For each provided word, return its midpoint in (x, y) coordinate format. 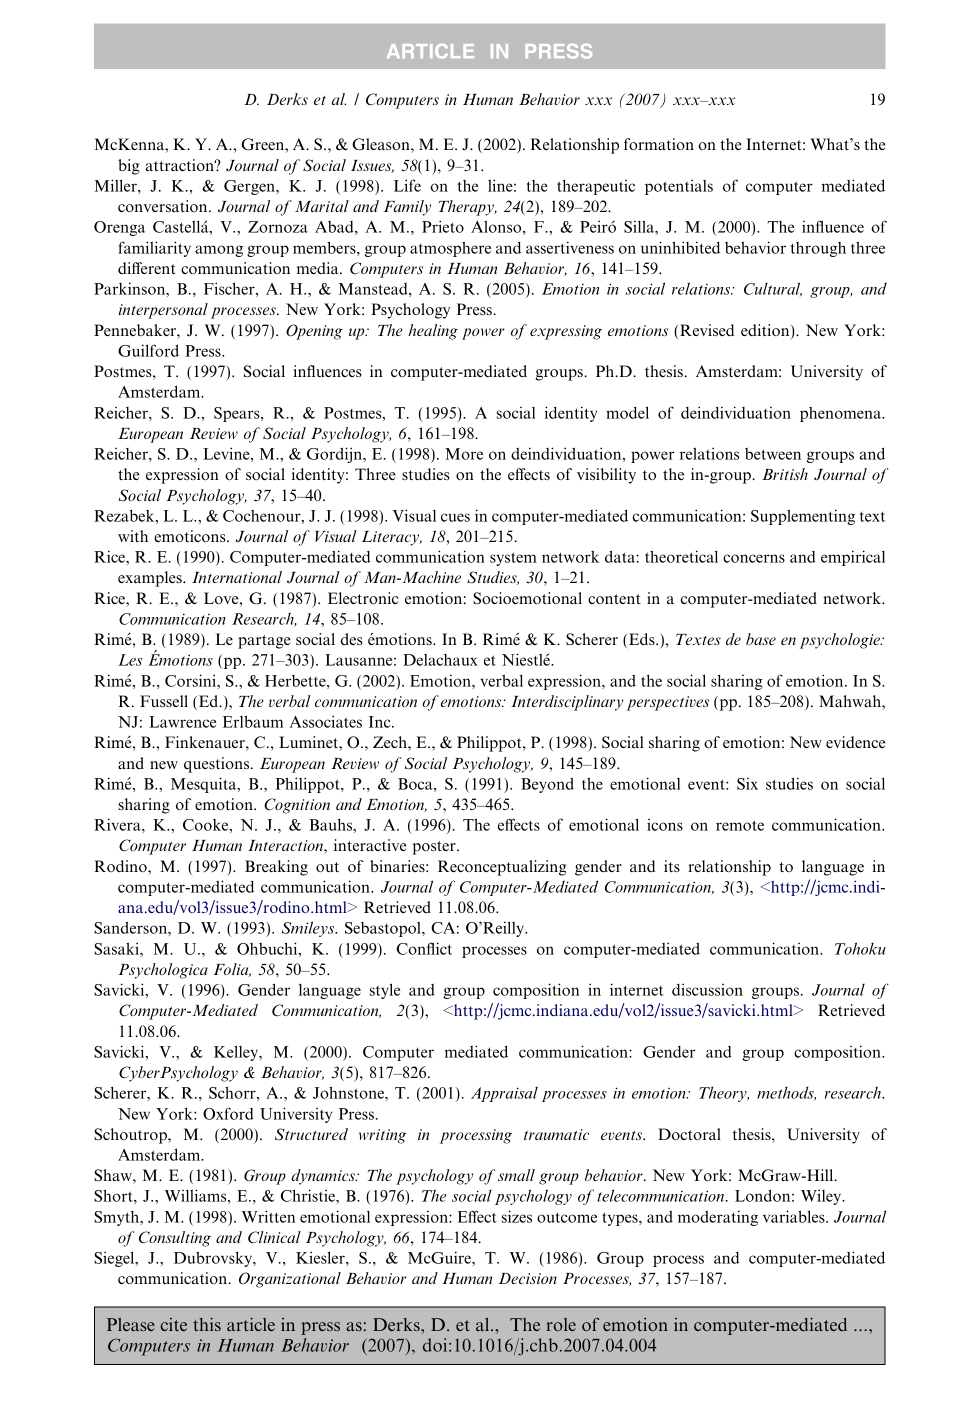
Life (407, 185)
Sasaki (117, 948)
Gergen (250, 187)
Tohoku (860, 948)
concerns (754, 558)
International (237, 577)
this (207, 1324)
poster (435, 848)
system (513, 559)
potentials (679, 187)
